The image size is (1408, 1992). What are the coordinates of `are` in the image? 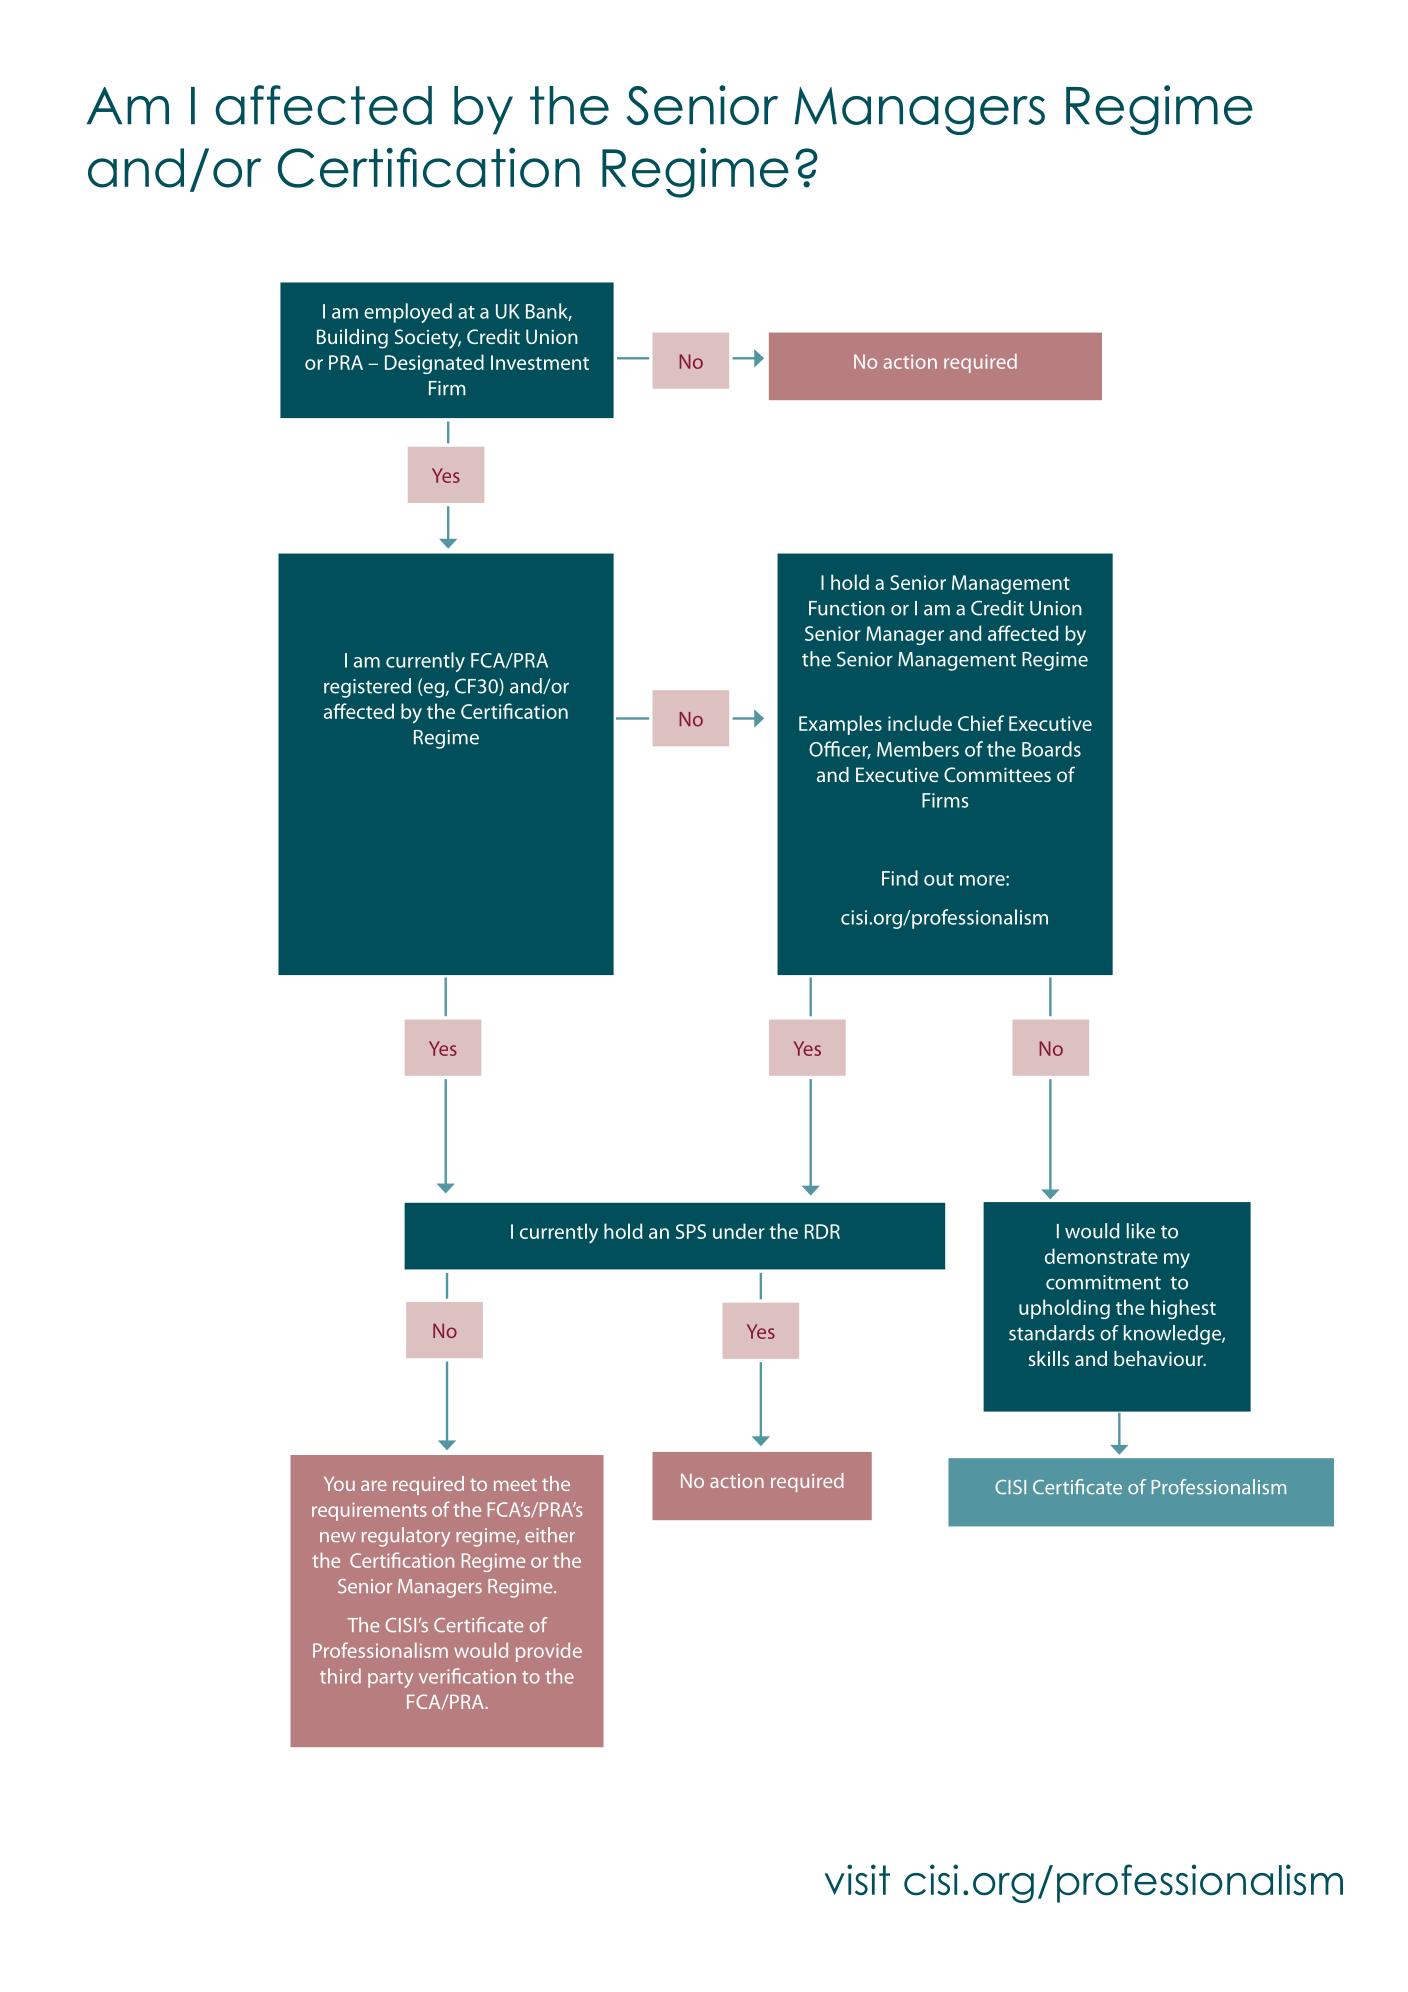 It's located at (374, 1485).
